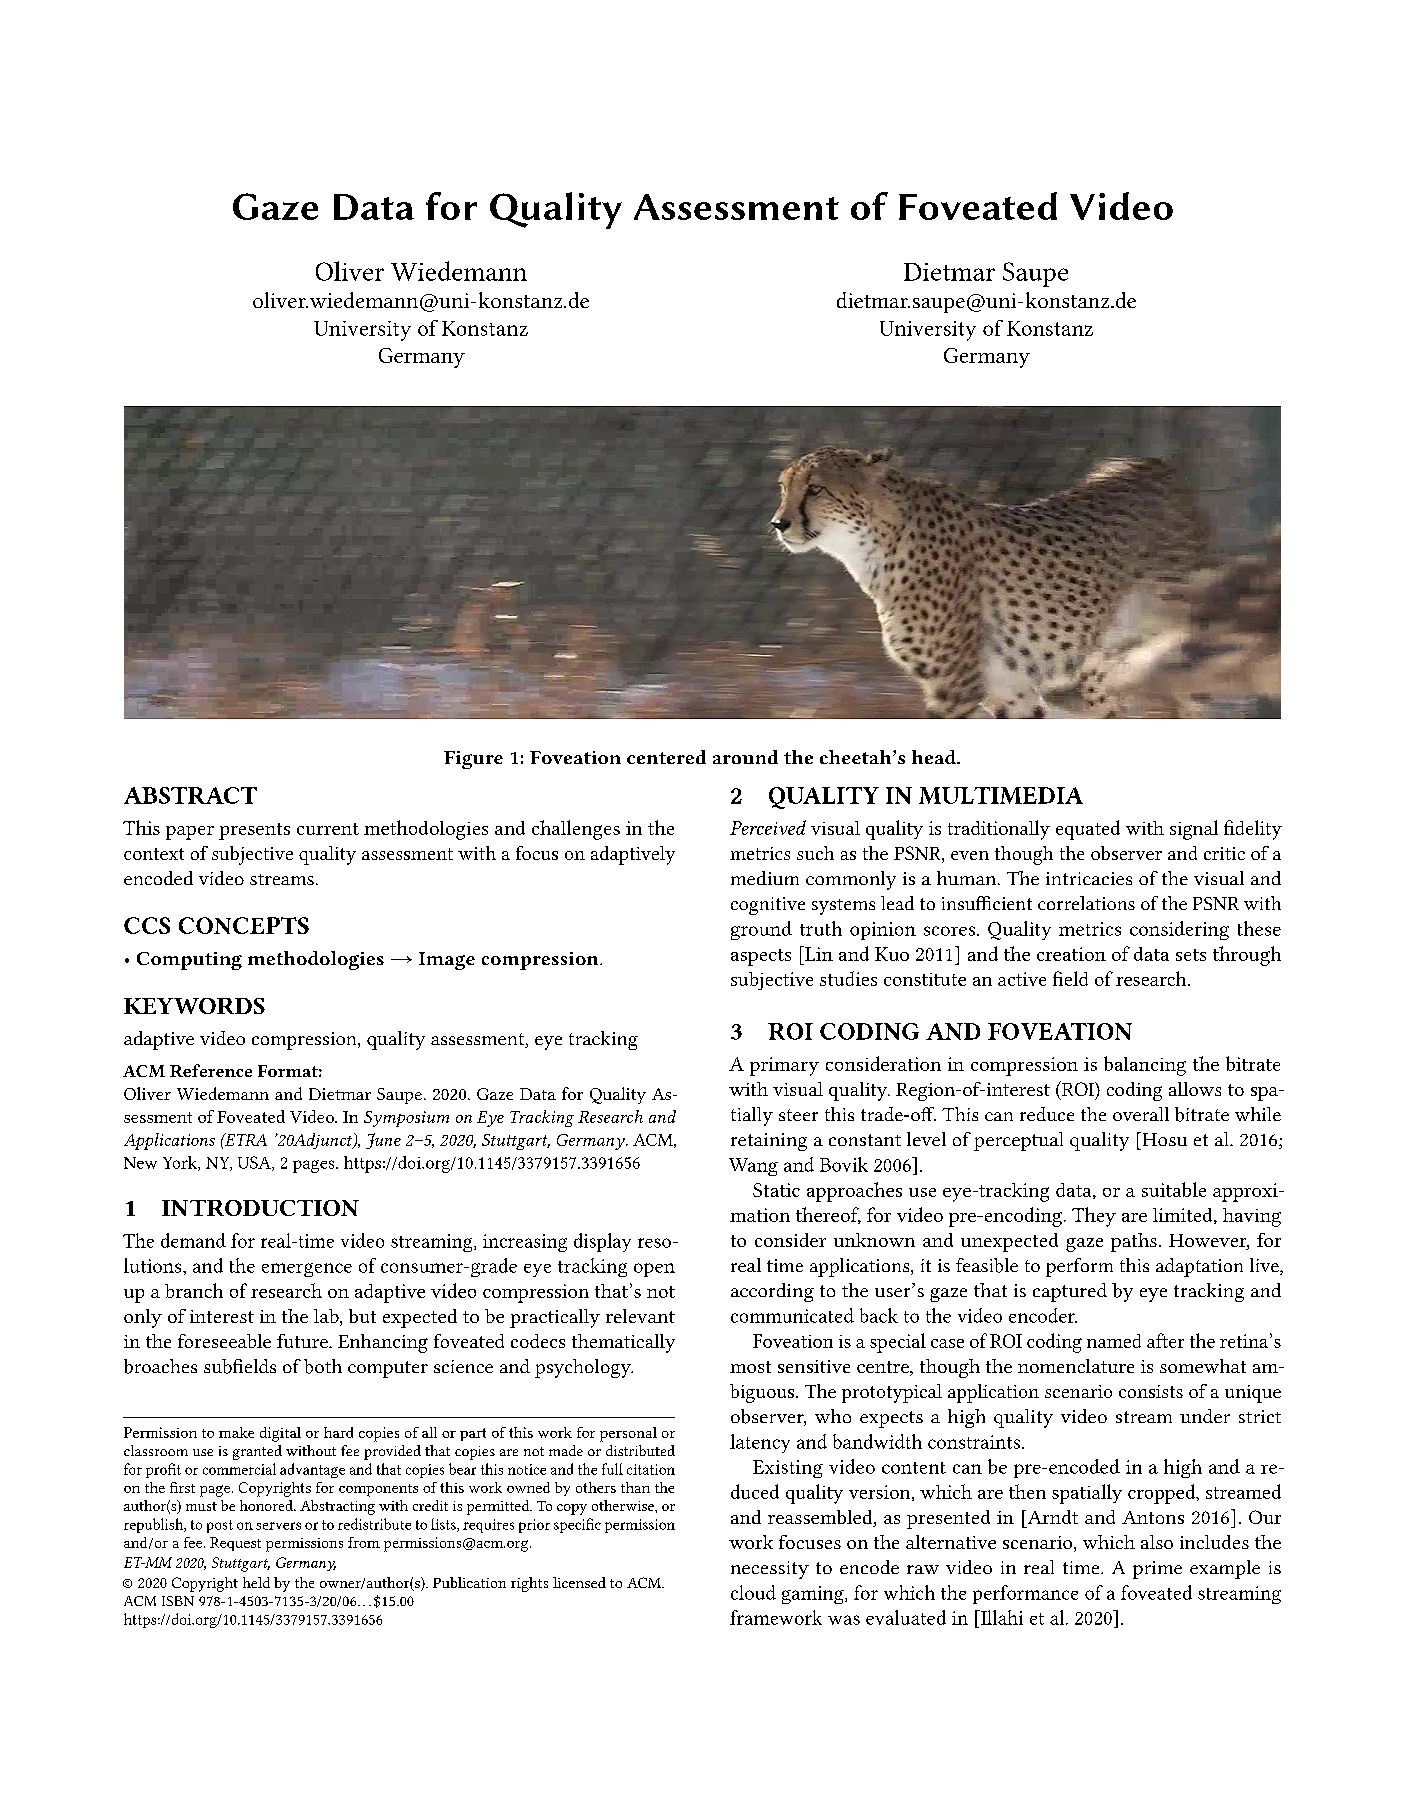  Describe the element at coordinates (776, 1190) in the image. I see `Static` at that location.
